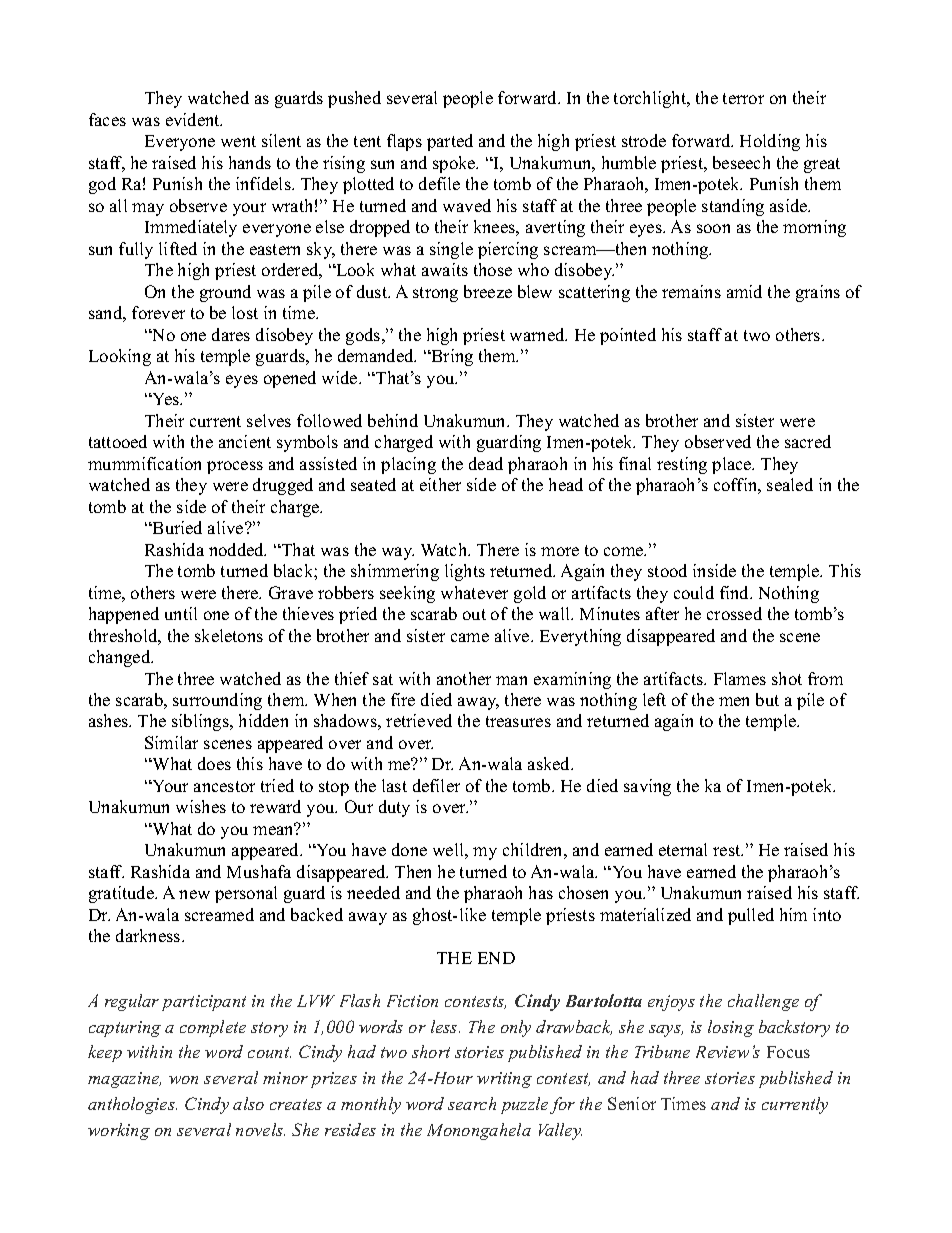 The height and width of the image is (1233, 952). I want to click on Focus, so click(788, 1052).
